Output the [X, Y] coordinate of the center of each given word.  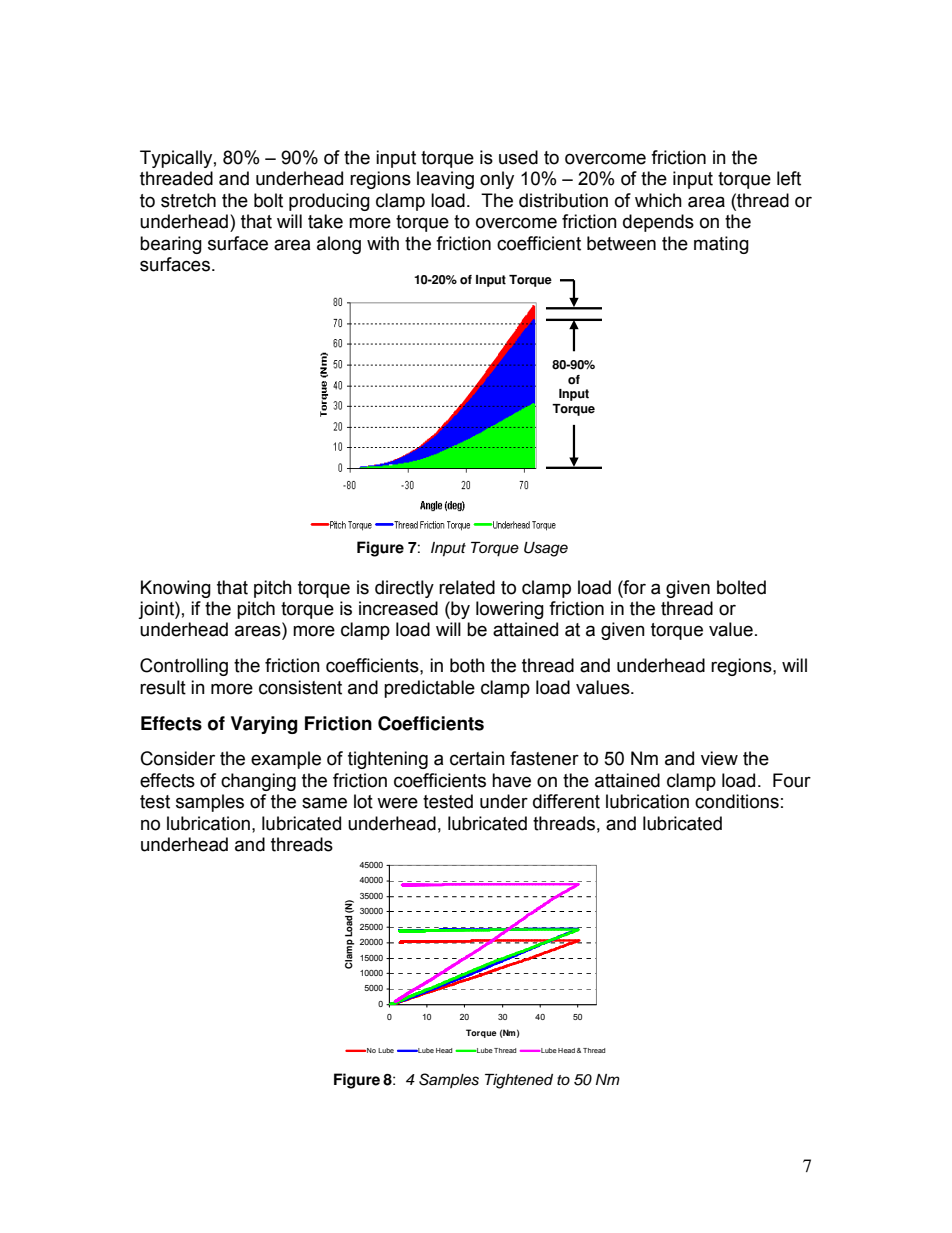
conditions [737, 801]
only [497, 180]
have [511, 780]
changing [258, 782]
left [789, 178]
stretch [188, 200]
